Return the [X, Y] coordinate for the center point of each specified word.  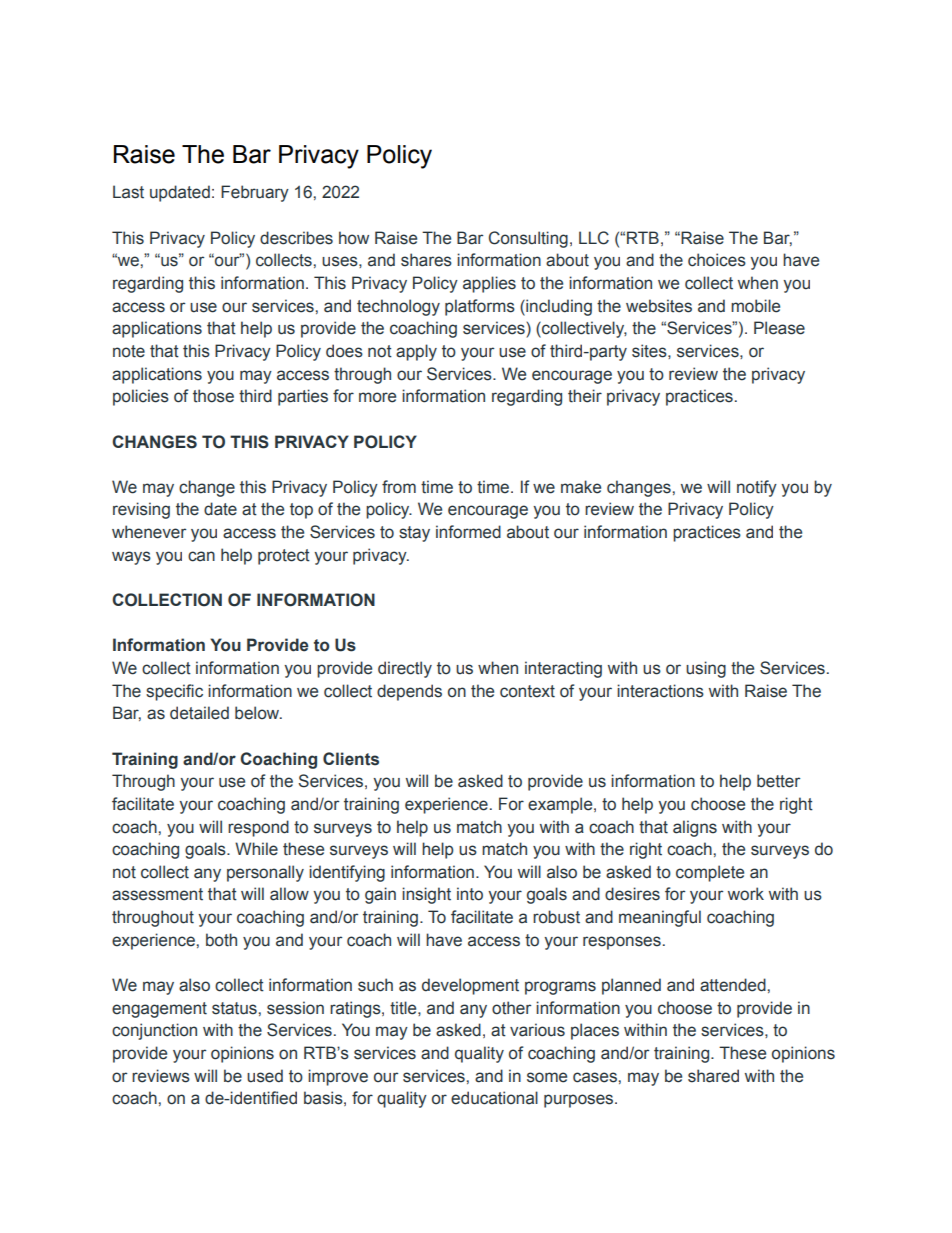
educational [494, 1098]
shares [426, 260]
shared [713, 1076]
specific [174, 692]
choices [717, 260]
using [706, 669]
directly [405, 669]
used [265, 1076]
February [255, 193]
